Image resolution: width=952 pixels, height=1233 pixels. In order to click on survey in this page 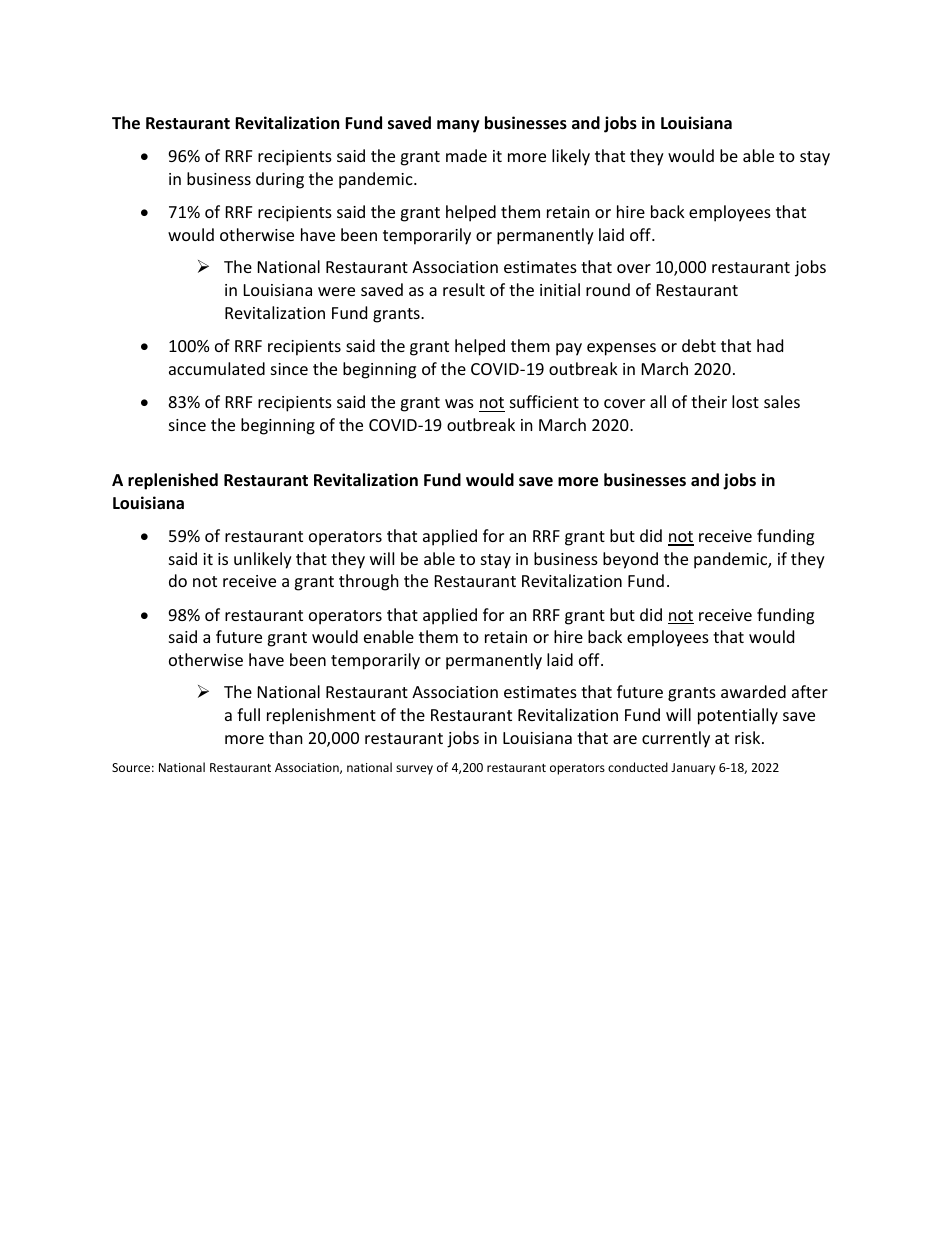, I will do `click(414, 770)`.
